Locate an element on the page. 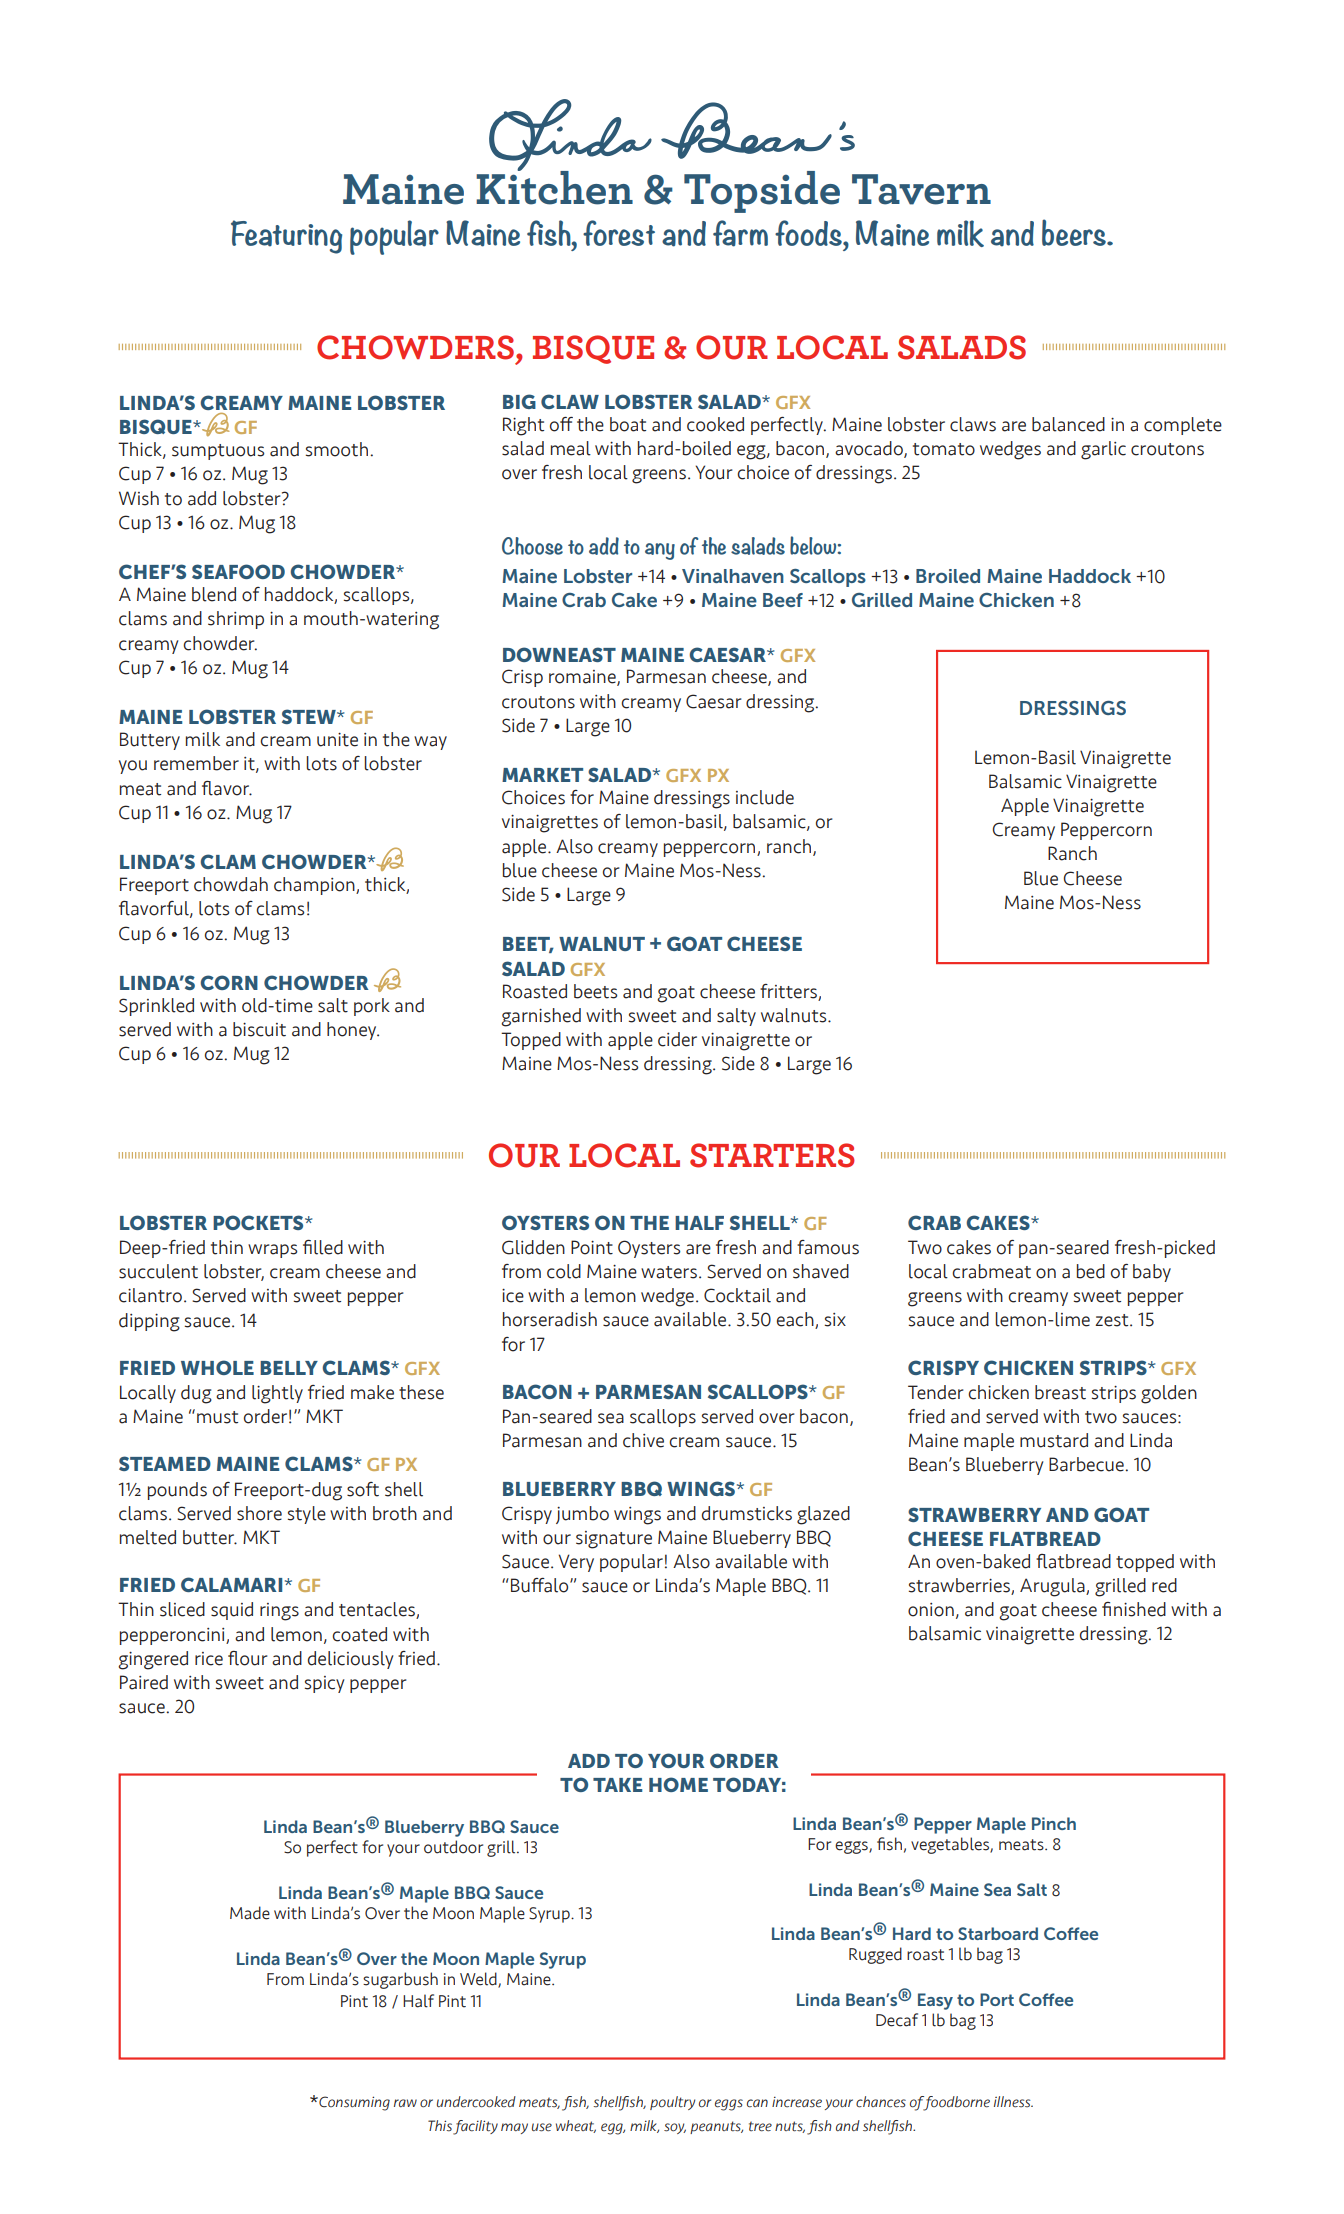 The image size is (1344, 2214). Easy is located at coordinates (935, 2001).
